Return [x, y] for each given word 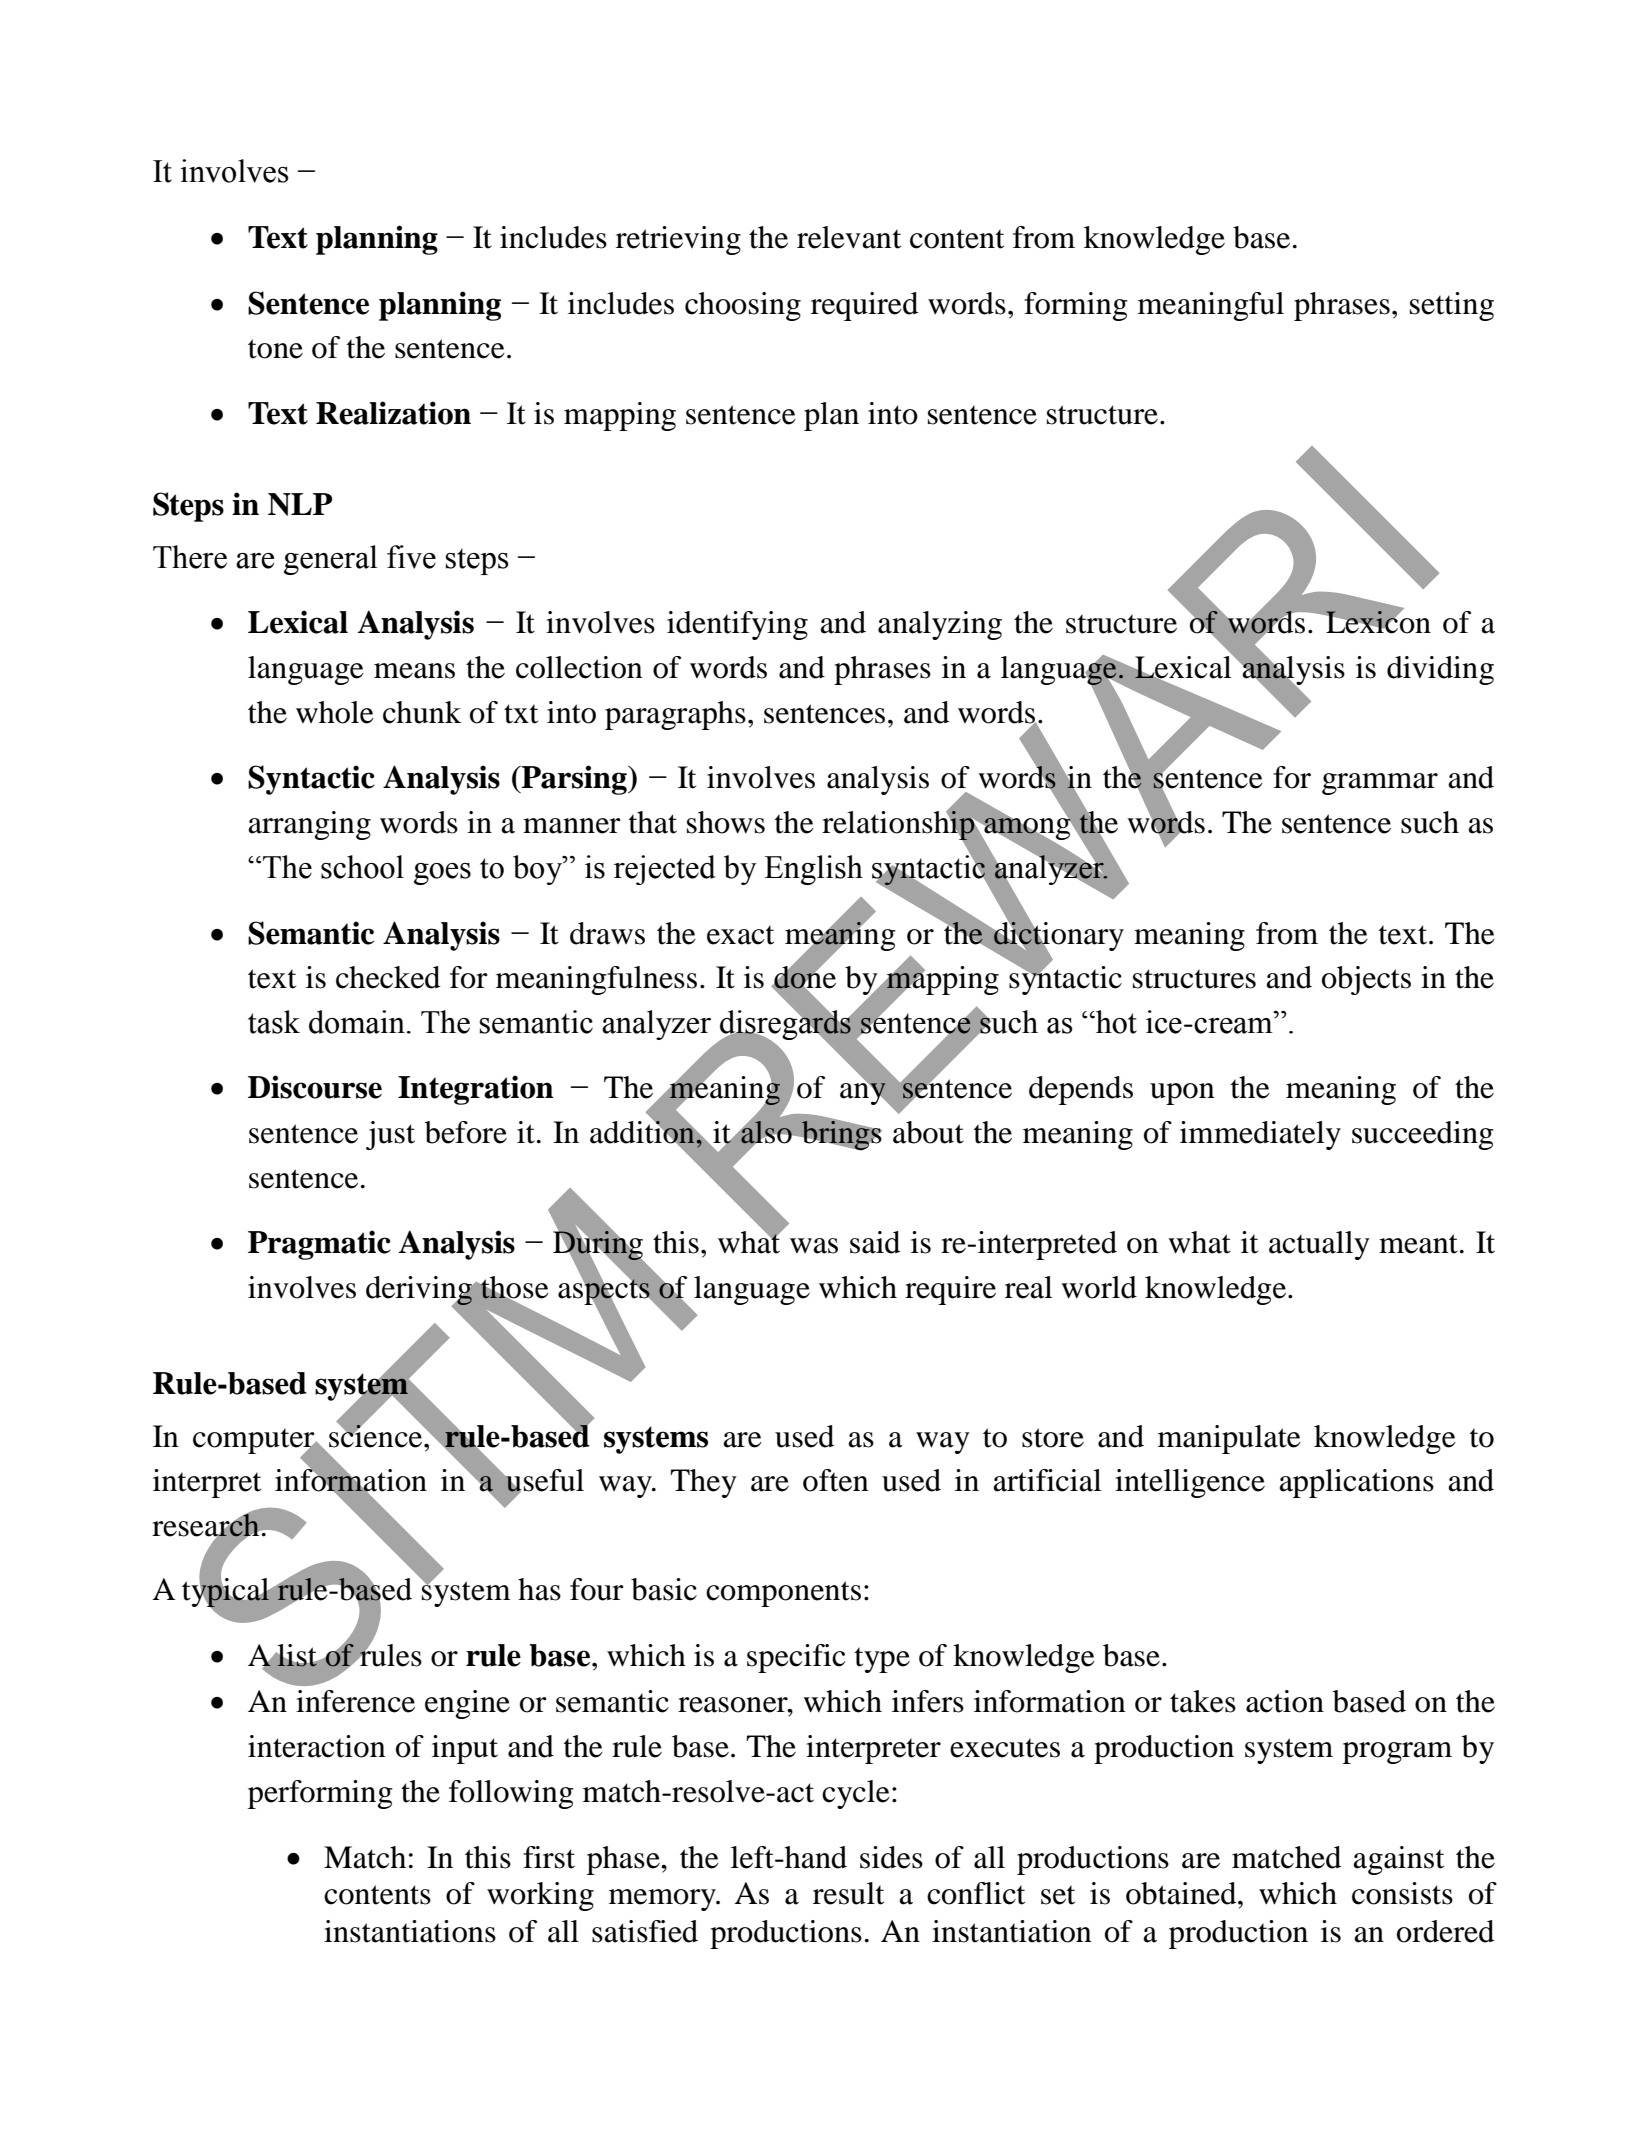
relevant [849, 237]
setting [1452, 306]
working [540, 1896]
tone [275, 349]
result [848, 1893]
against [1398, 1860]
